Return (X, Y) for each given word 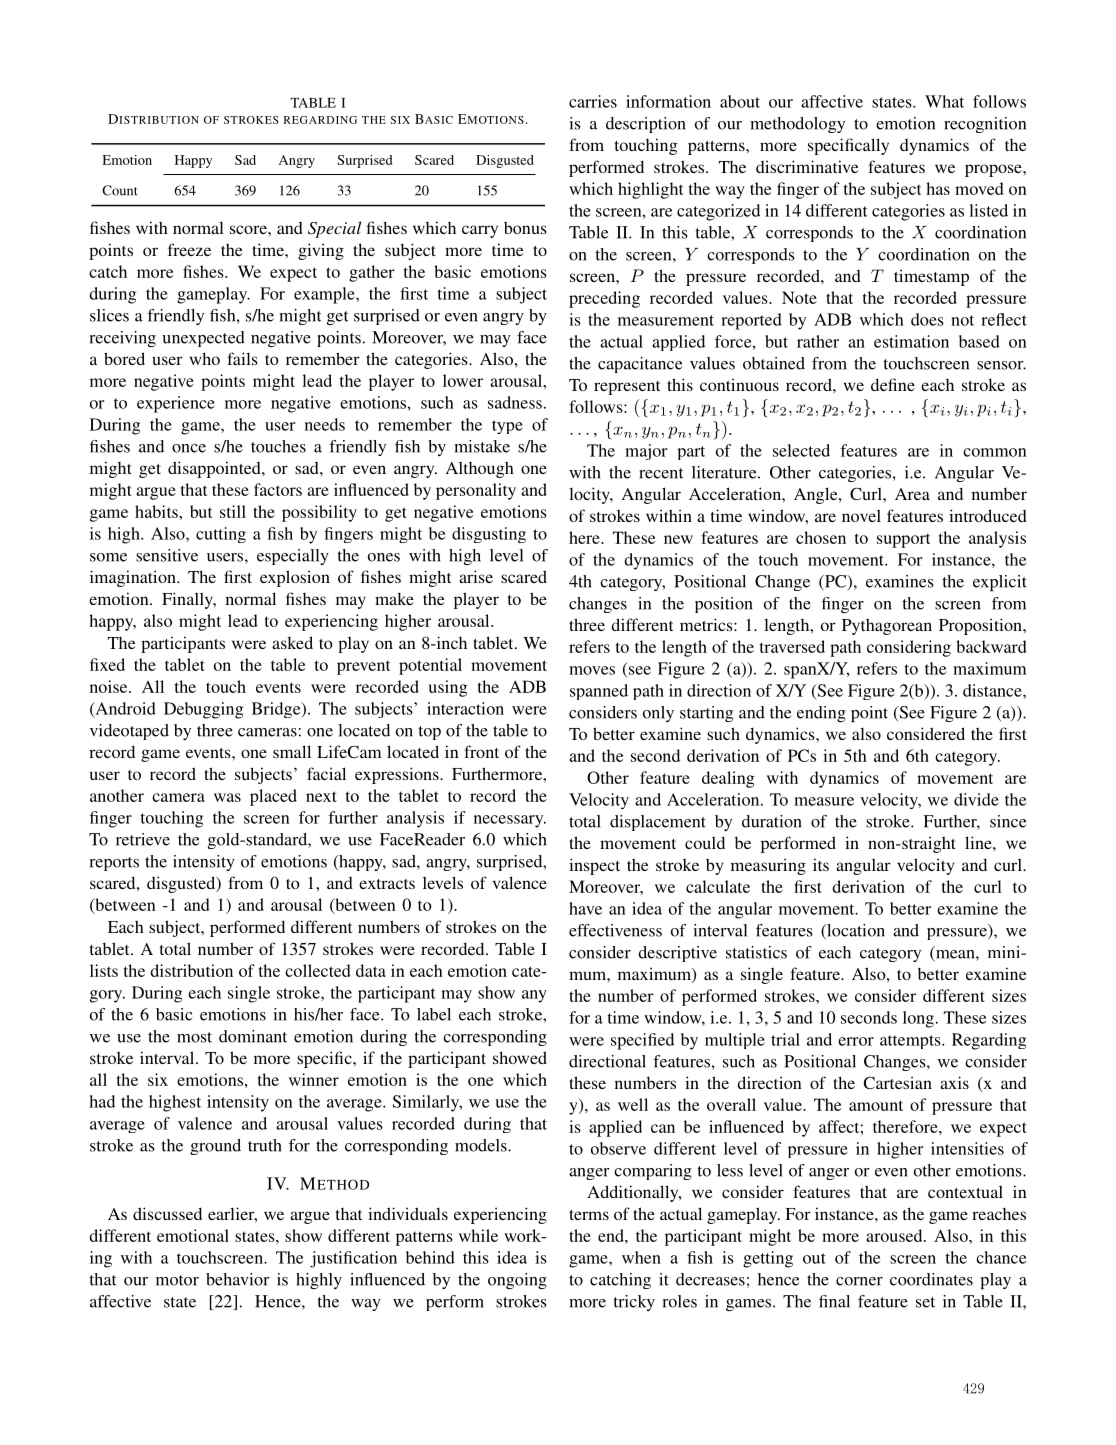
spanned (599, 692)
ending (821, 714)
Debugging (203, 710)
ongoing (517, 1281)
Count (120, 190)
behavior (238, 1279)
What (944, 101)
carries (593, 101)
